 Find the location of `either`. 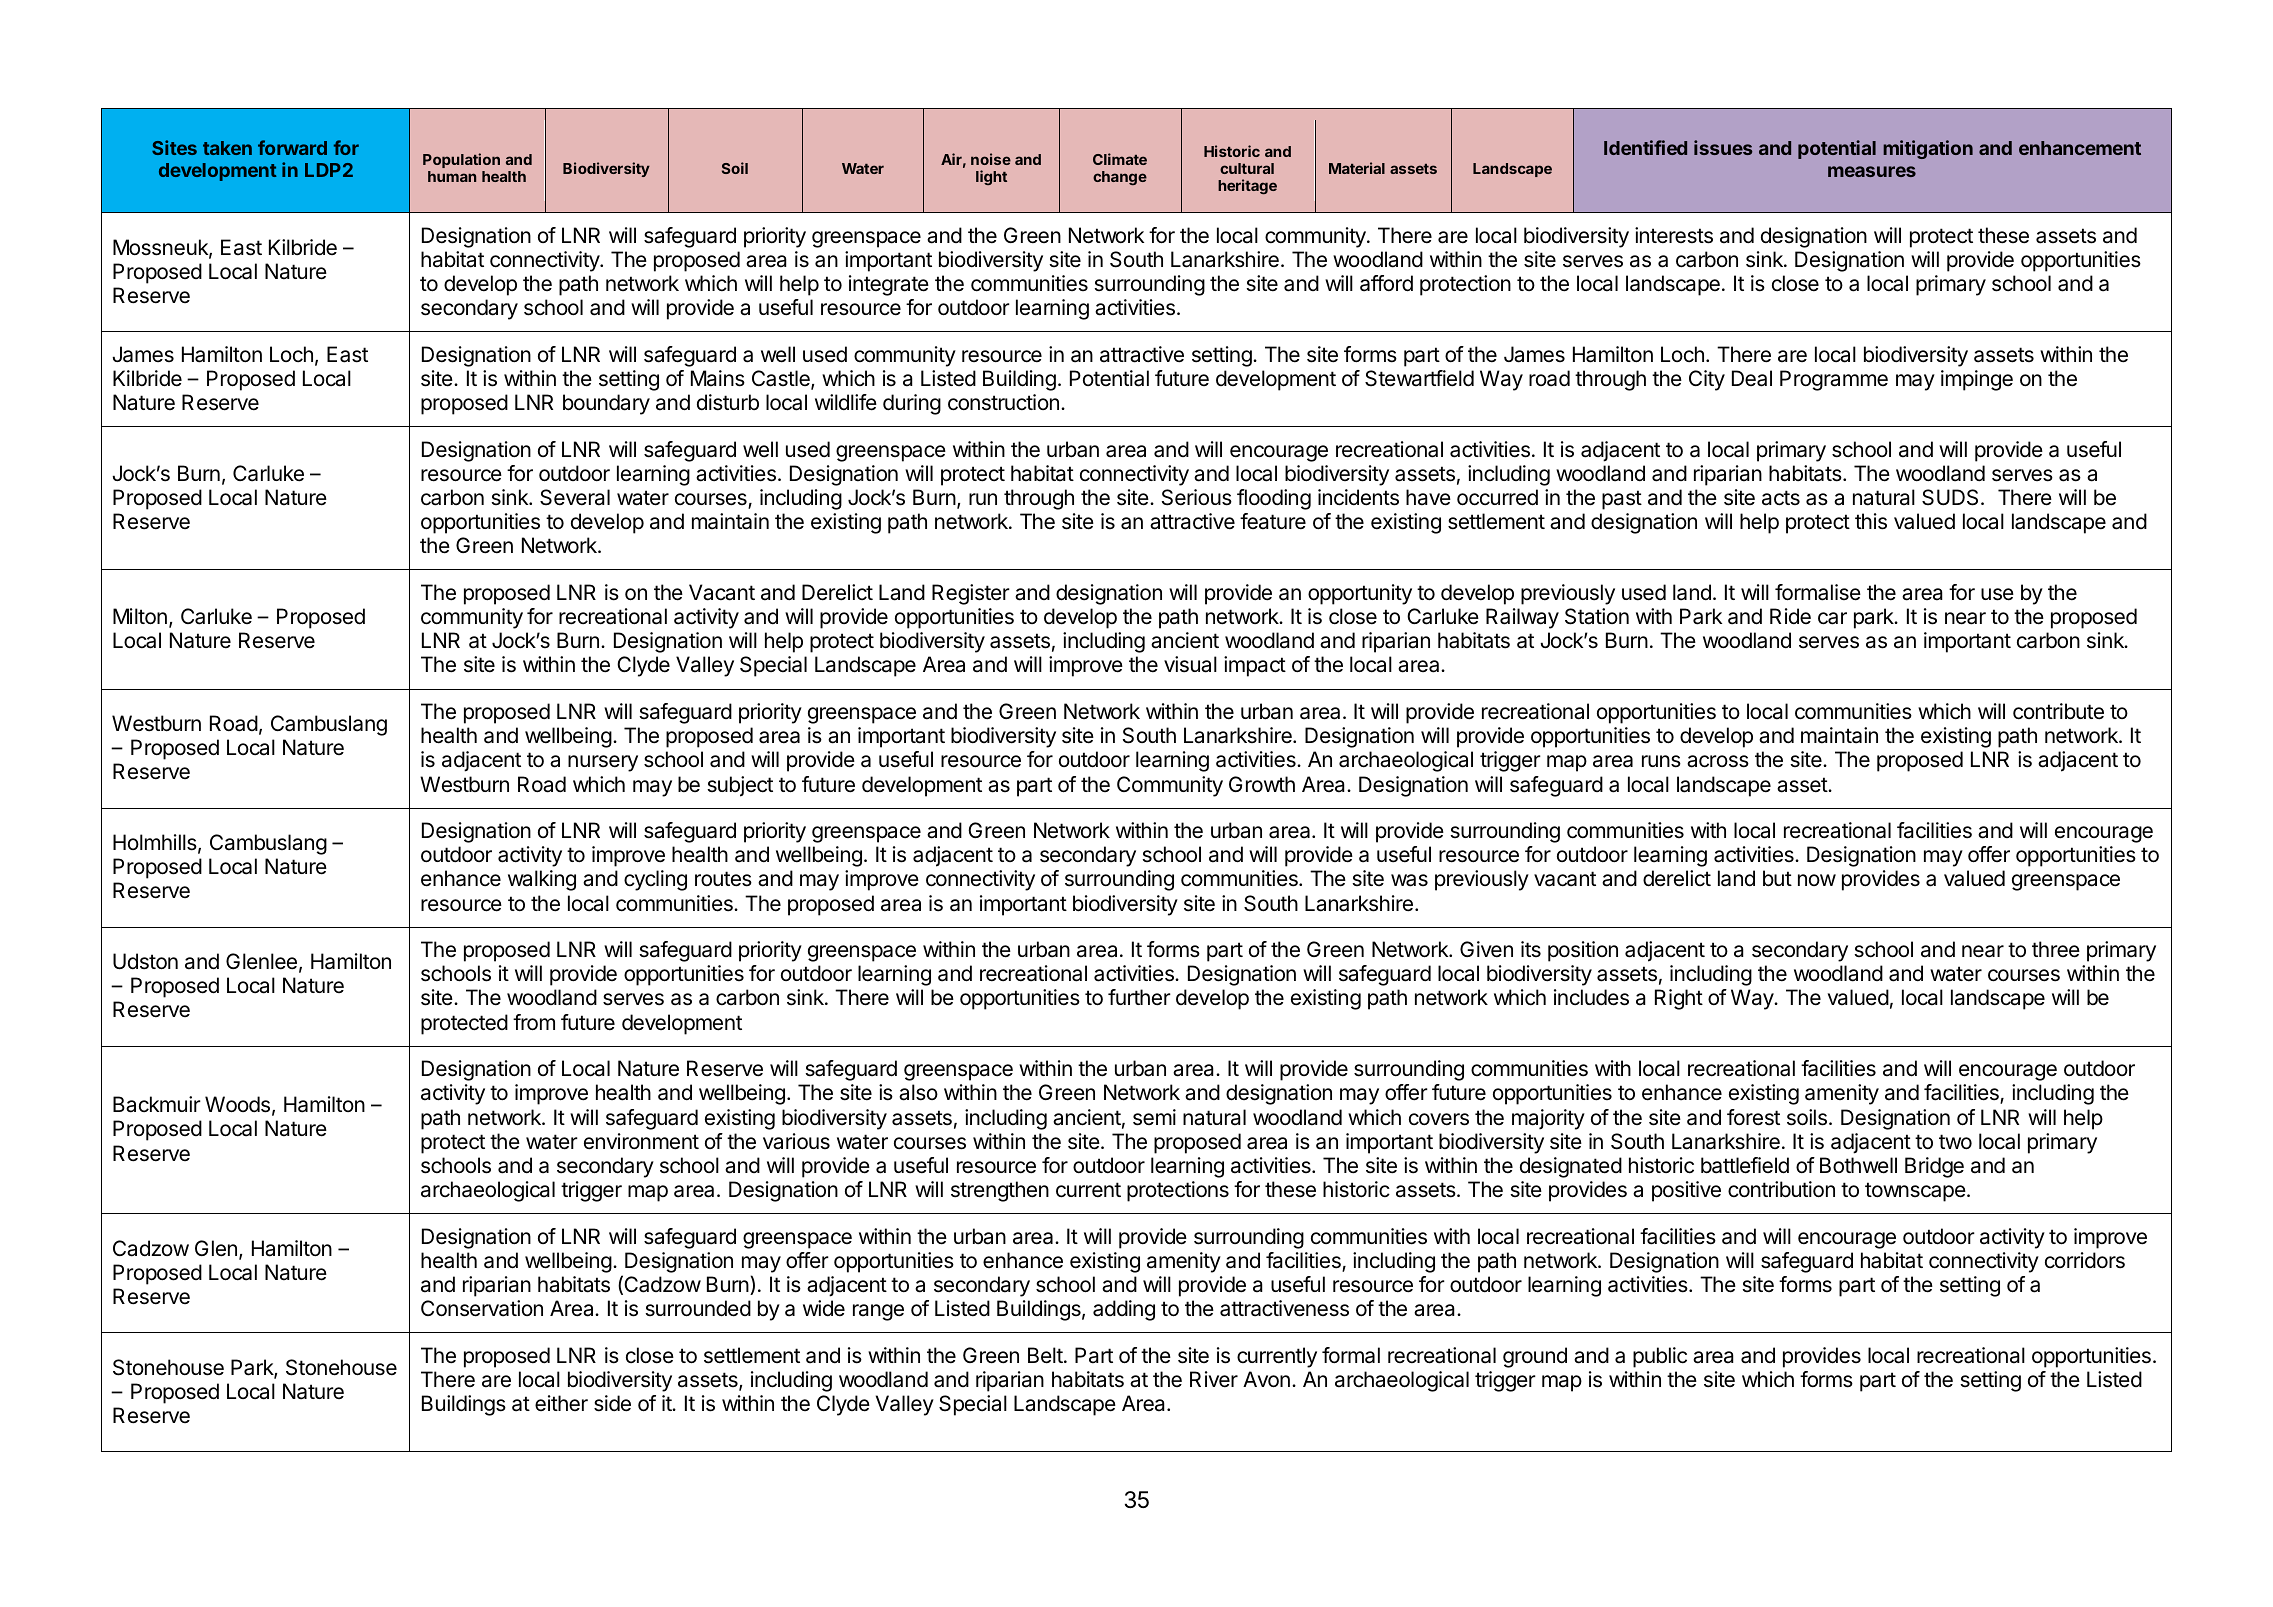

either is located at coordinates (561, 1403).
